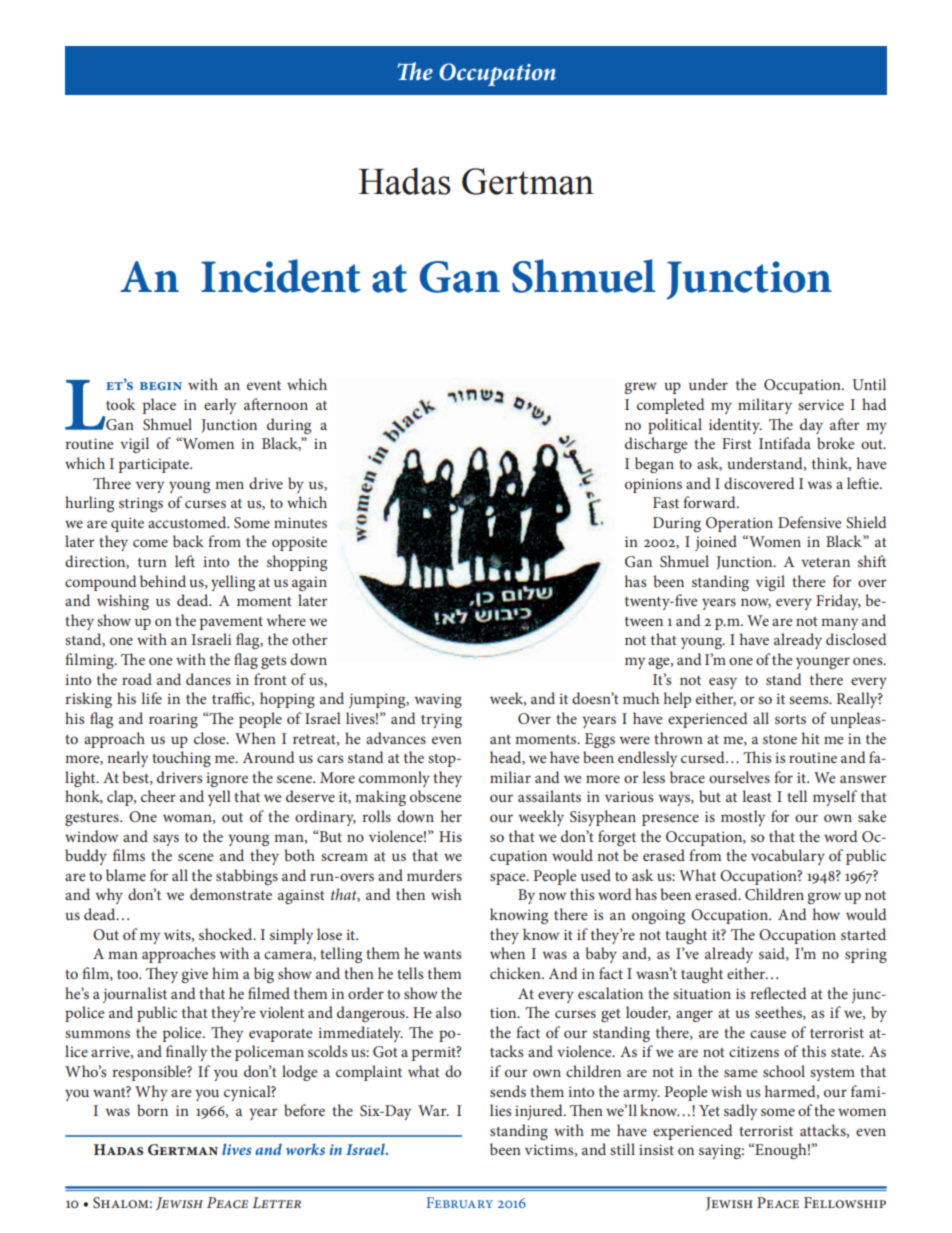 The image size is (952, 1233). I want to click on Letter, so click(276, 1202).
